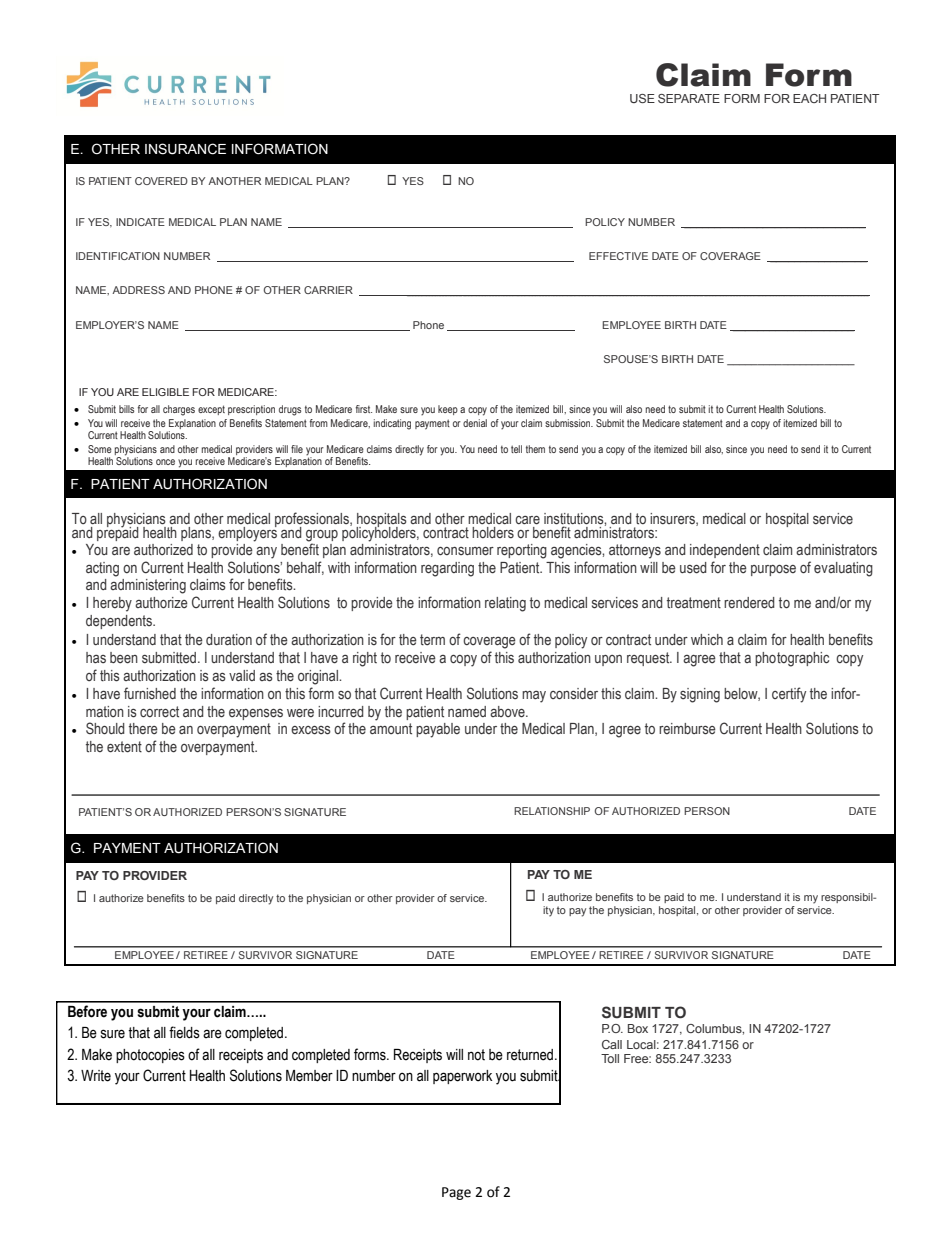 Image resolution: width=952 pixels, height=1233 pixels. Describe the element at coordinates (552, 811) in the screenshot. I see `RELATIONSHIP` at that location.
